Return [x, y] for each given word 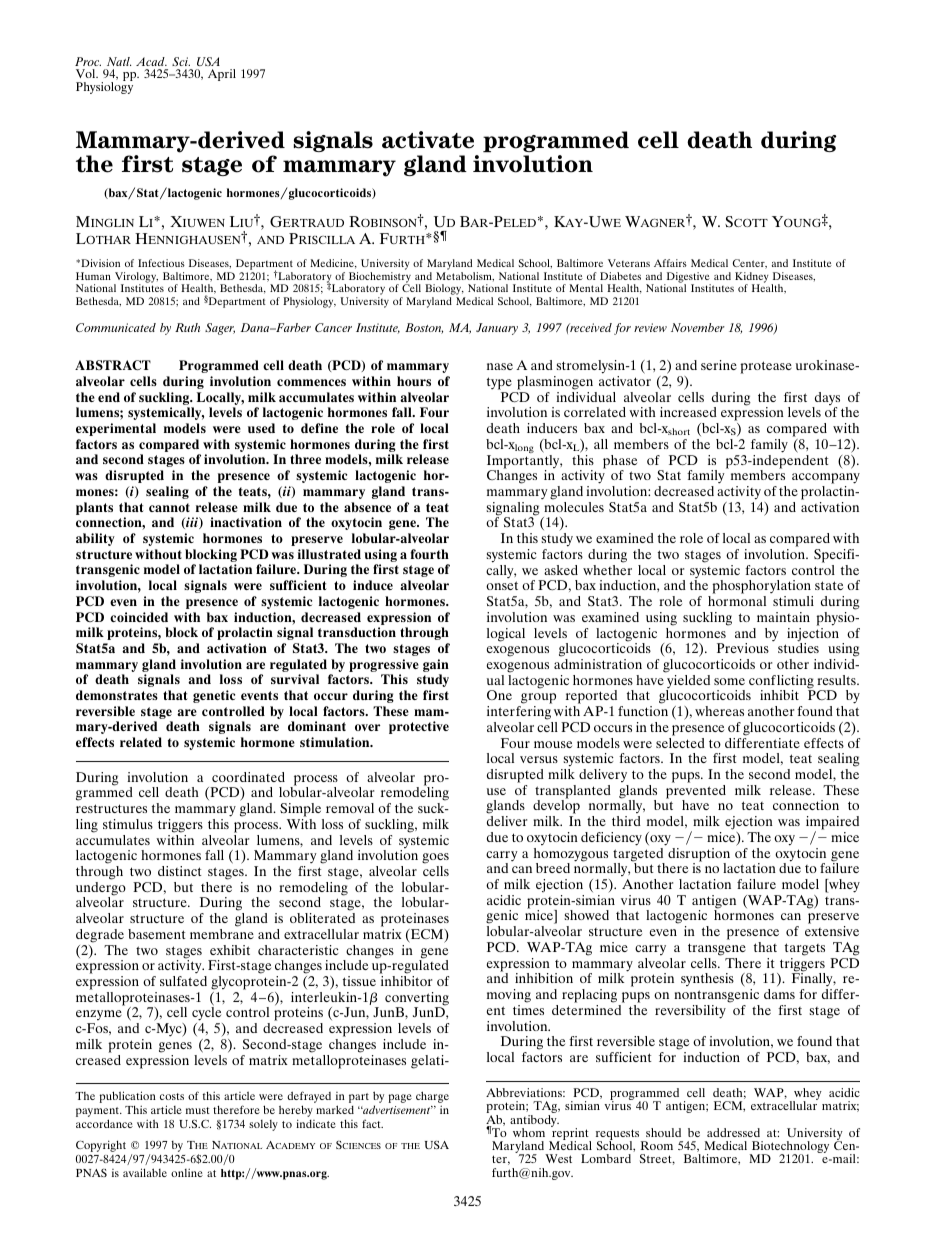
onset [502, 585]
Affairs [670, 263]
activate [428, 140]
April [222, 75]
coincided [139, 617]
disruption [699, 856]
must [198, 1110]
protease [766, 367]
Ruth [187, 327]
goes [435, 860]
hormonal [737, 601]
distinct [180, 871]
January [497, 329]
